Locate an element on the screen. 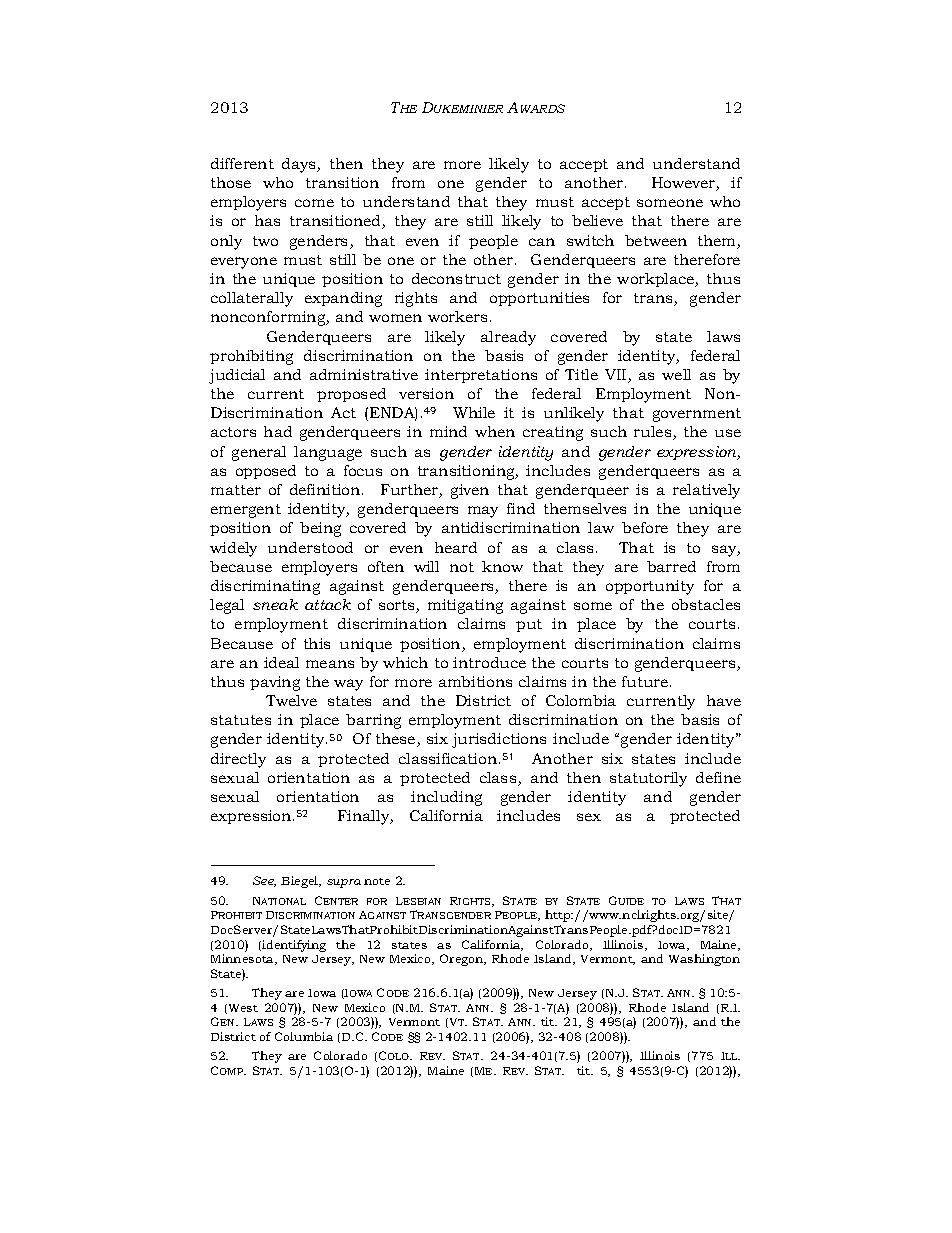  While is located at coordinates (474, 412).
